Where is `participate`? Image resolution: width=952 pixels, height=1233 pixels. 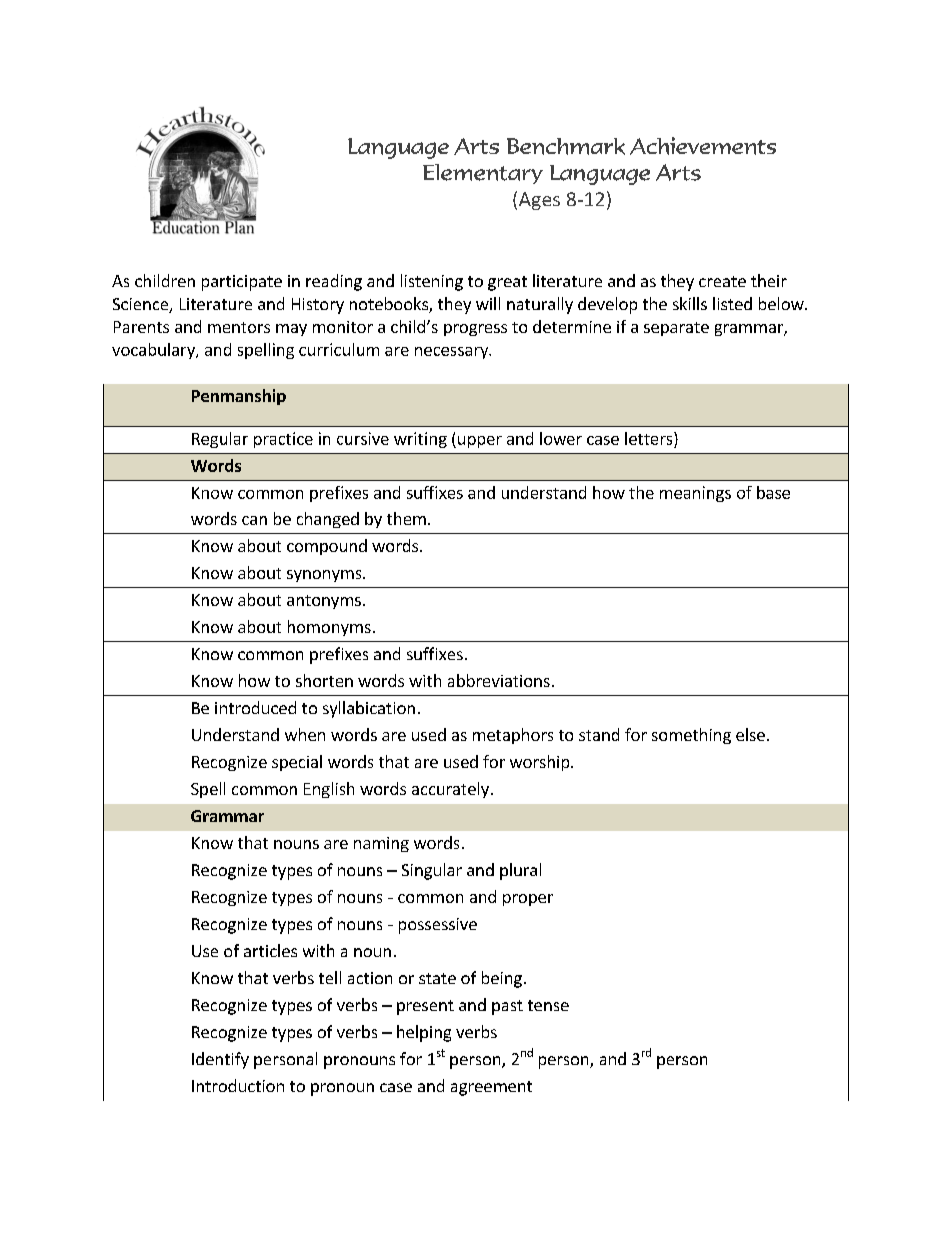
participate is located at coordinates (242, 283).
